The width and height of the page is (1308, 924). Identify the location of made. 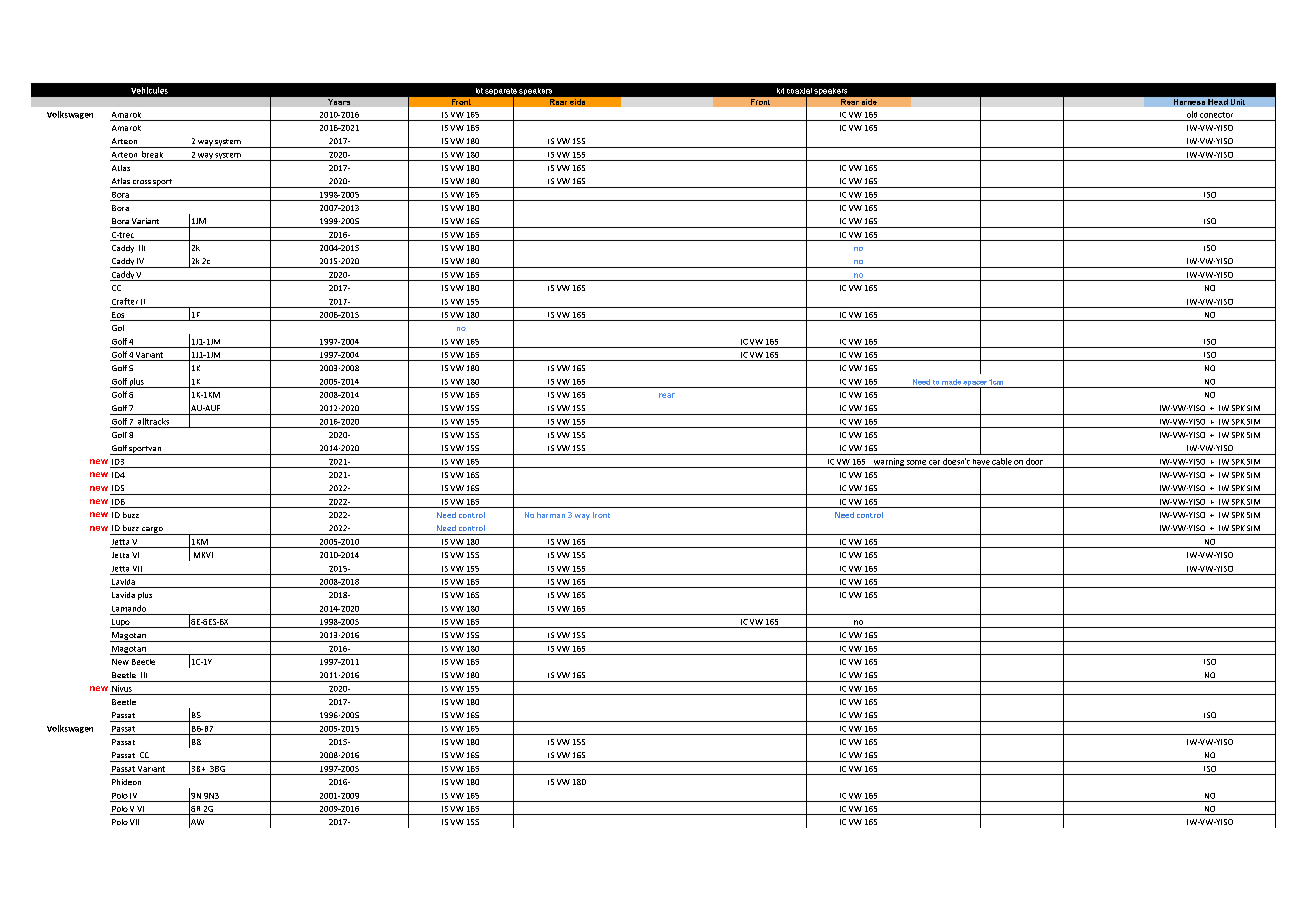
(951, 382).
